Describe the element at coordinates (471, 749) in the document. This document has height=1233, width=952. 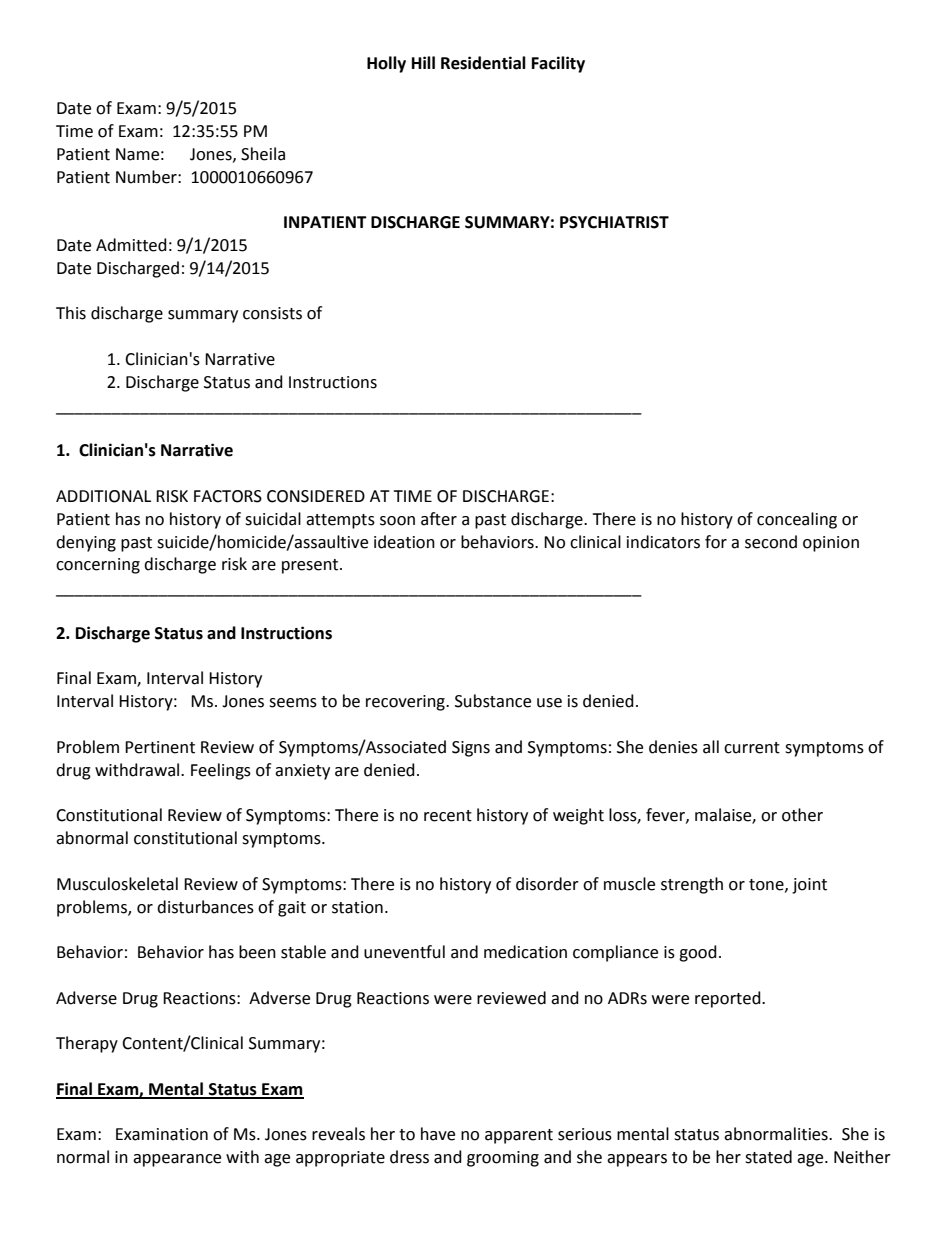
I see `Signs` at that location.
